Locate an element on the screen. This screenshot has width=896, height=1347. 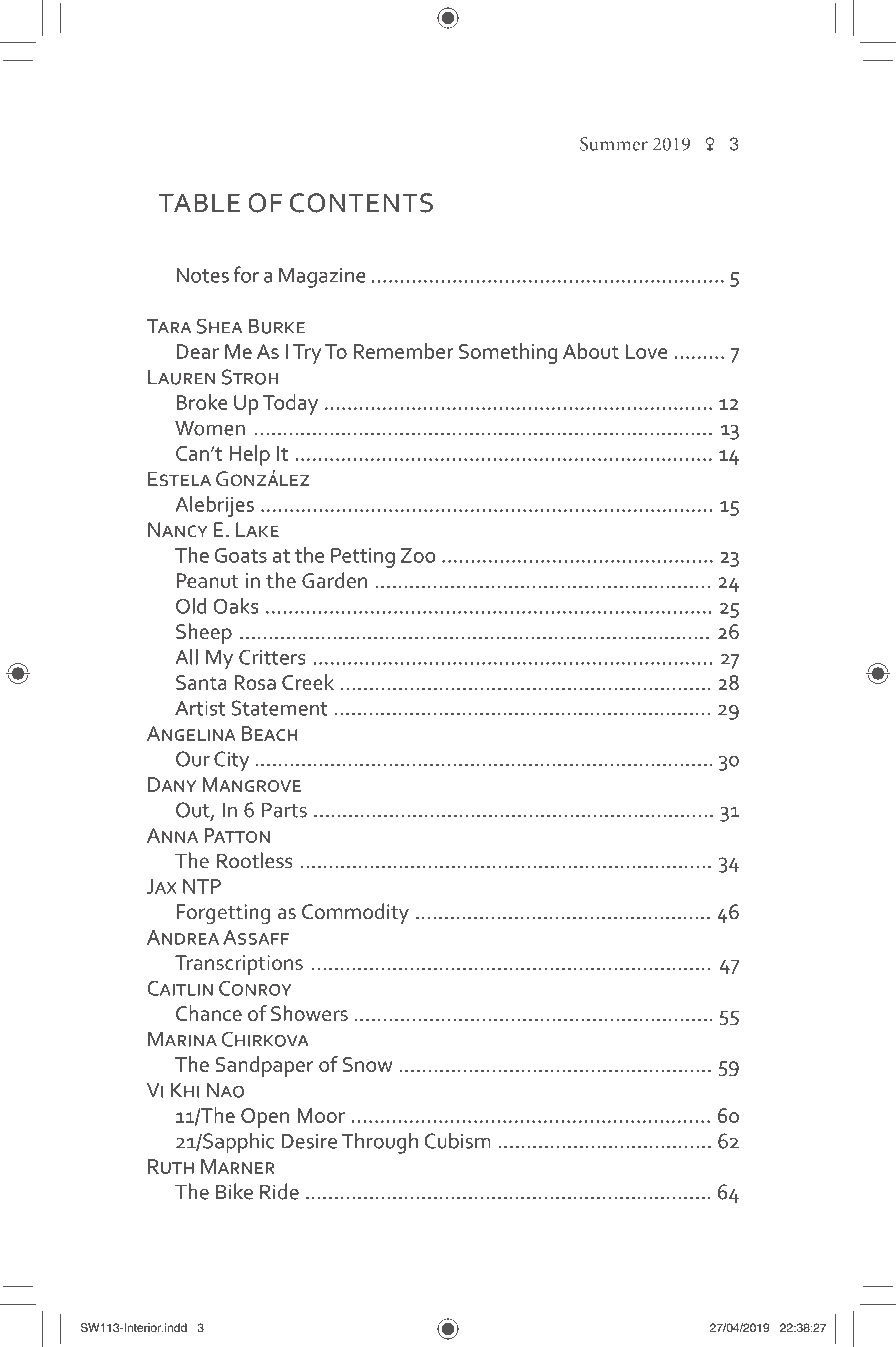
Cubism is located at coordinates (457, 1140).
